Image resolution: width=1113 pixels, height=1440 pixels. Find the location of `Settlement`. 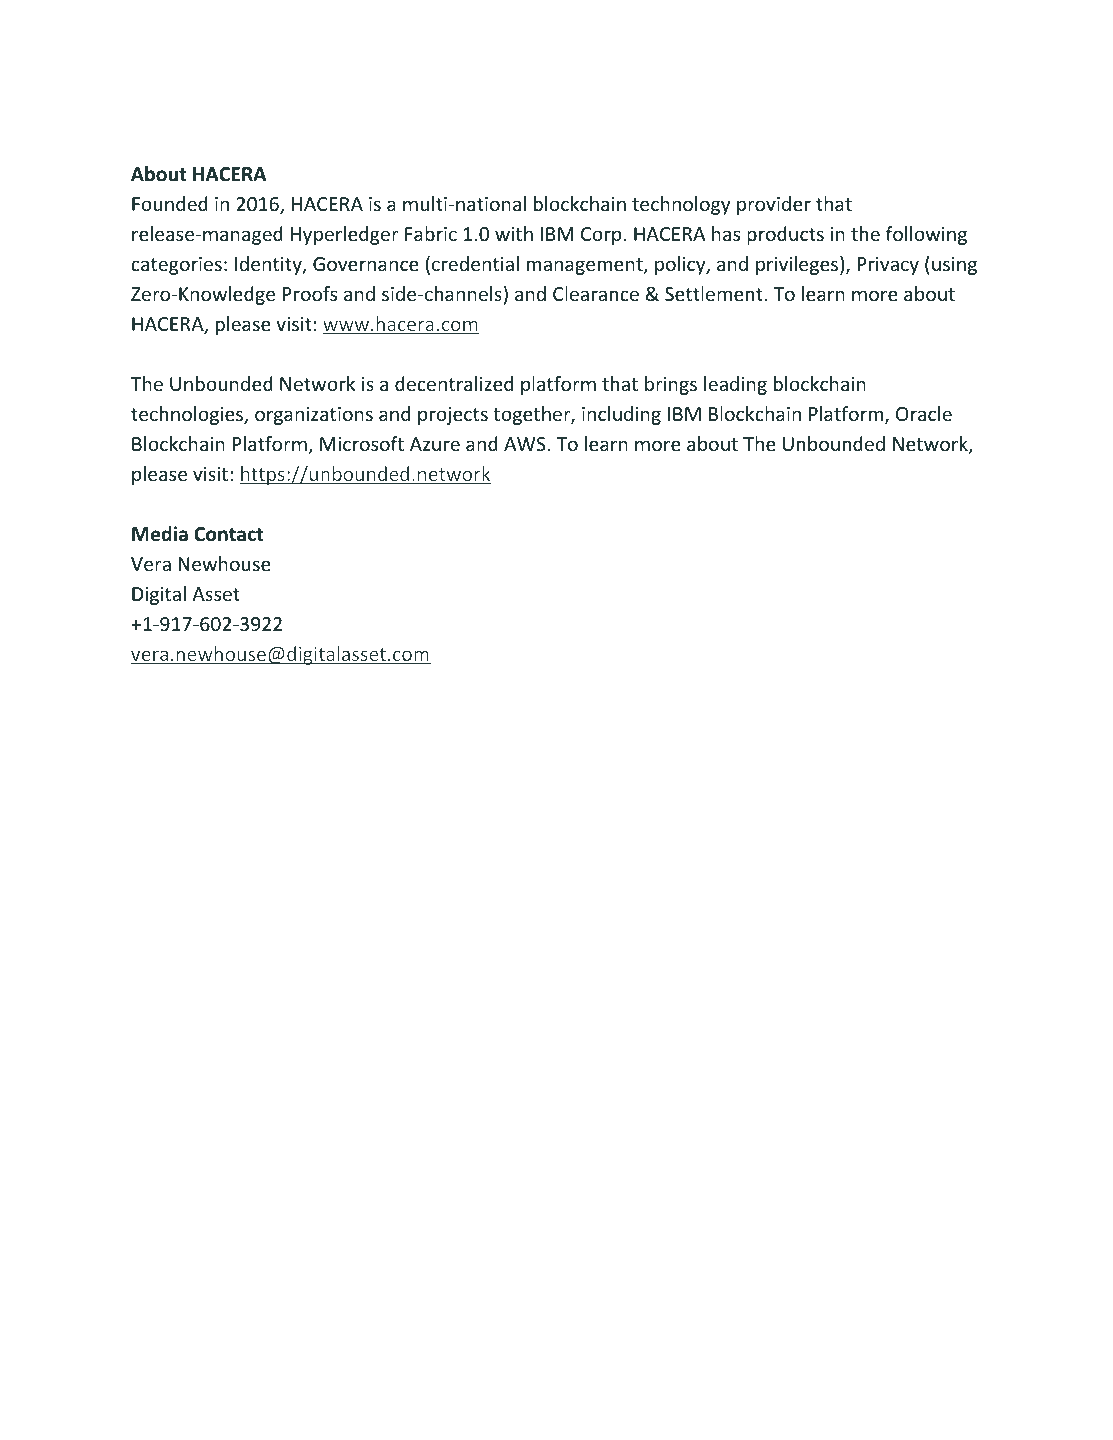

Settlement is located at coordinates (714, 293).
